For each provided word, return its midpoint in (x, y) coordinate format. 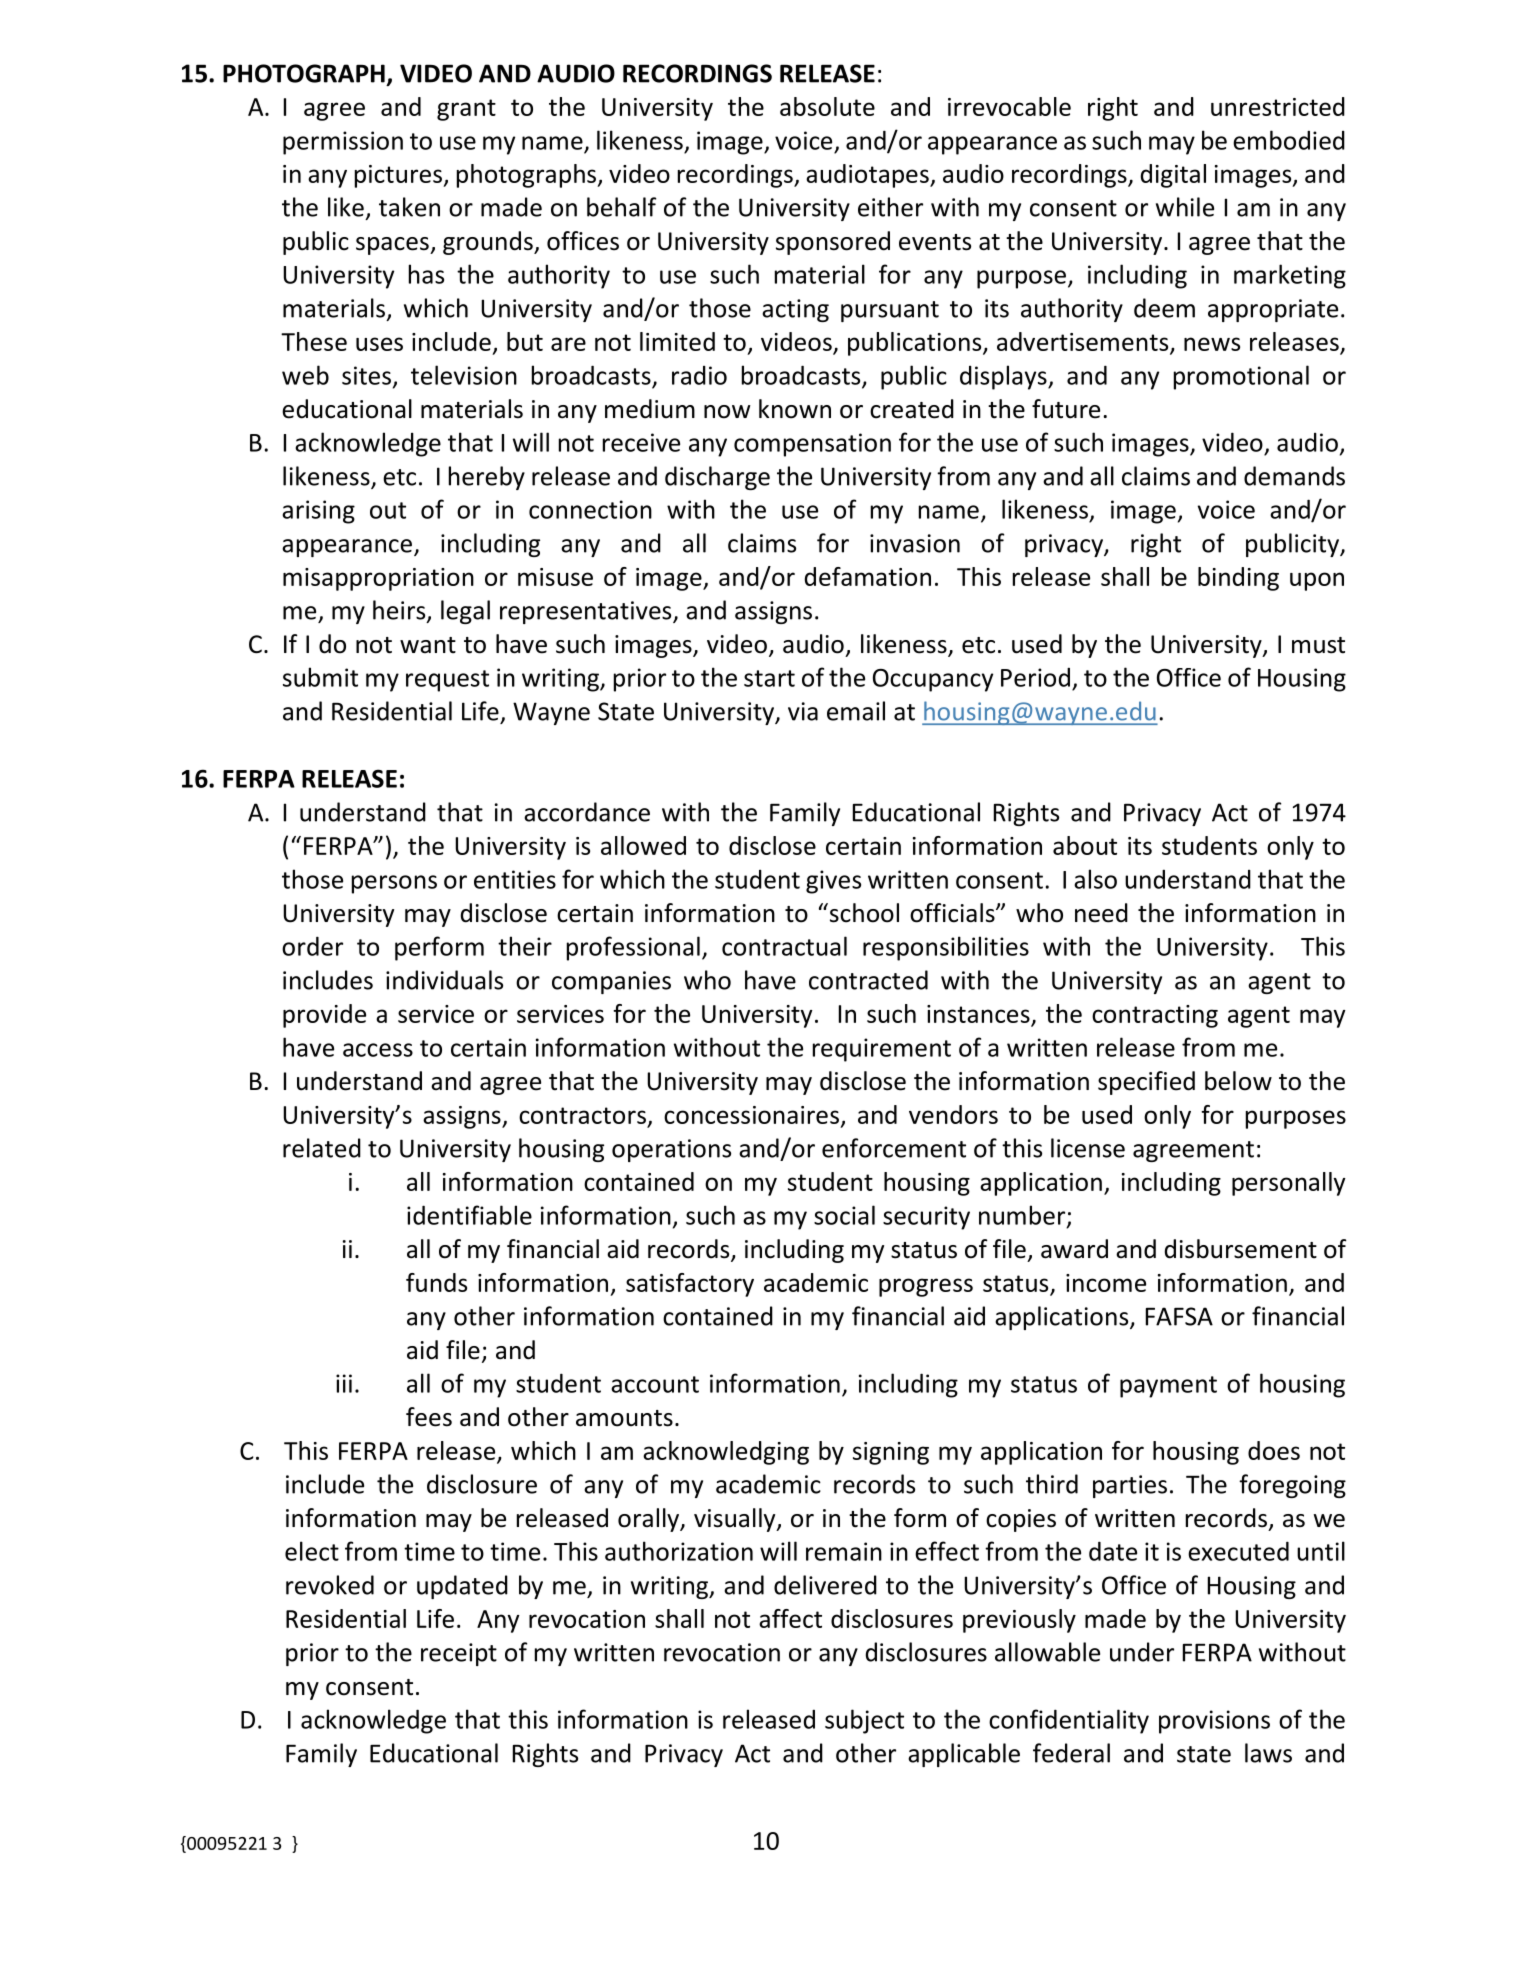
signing (891, 1453)
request (447, 681)
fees (429, 1417)
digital (1173, 176)
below (1238, 1081)
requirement (882, 1050)
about (1085, 845)
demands (1294, 476)
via (803, 711)
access (378, 1050)
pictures (399, 176)
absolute (827, 106)
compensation (812, 445)
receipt (459, 1654)
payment (1168, 1387)
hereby (487, 478)
